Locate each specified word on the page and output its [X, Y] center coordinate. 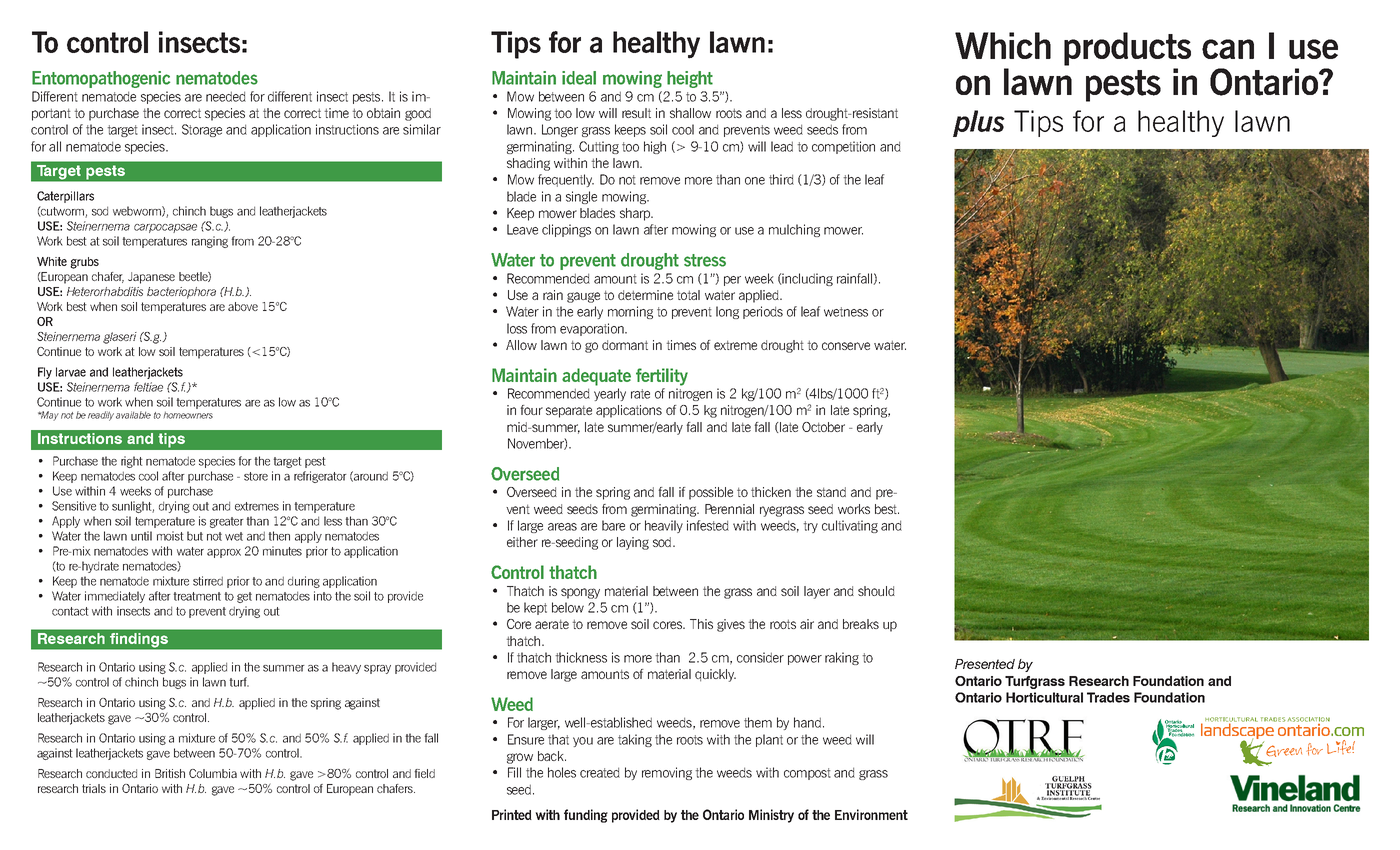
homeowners [188, 415]
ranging [210, 242]
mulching [794, 230]
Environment [871, 814]
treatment [197, 596]
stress [705, 260]
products [1127, 49]
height [690, 79]
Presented [985, 664]
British [170, 773]
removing [667, 773]
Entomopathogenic [101, 79]
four [531, 410]
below [568, 607]
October [823, 427]
